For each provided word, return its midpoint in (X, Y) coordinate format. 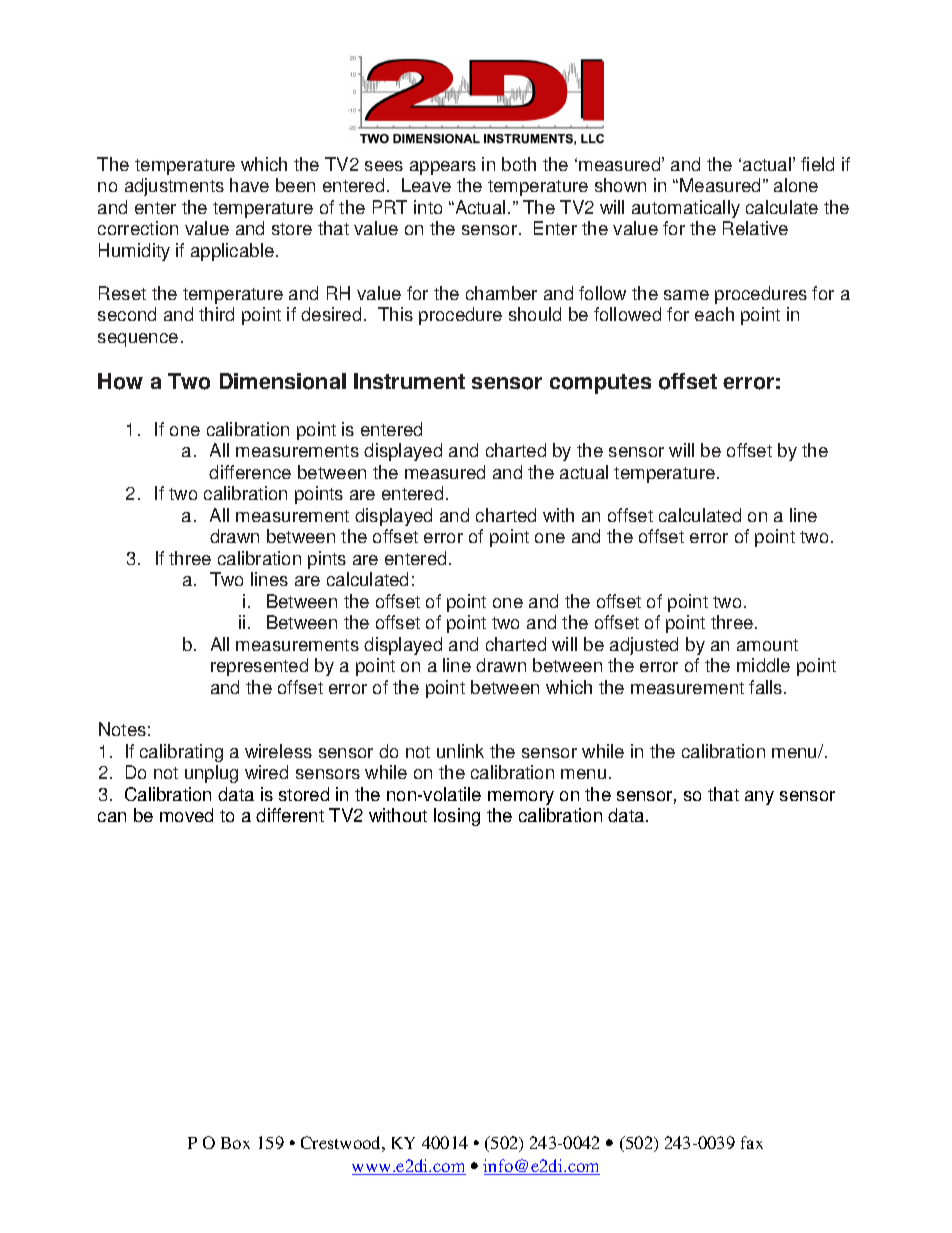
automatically (686, 209)
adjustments (174, 187)
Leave (426, 185)
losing (457, 817)
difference (250, 472)
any (759, 798)
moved (186, 815)
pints (327, 560)
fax (752, 1142)
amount (767, 645)
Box (235, 1143)
